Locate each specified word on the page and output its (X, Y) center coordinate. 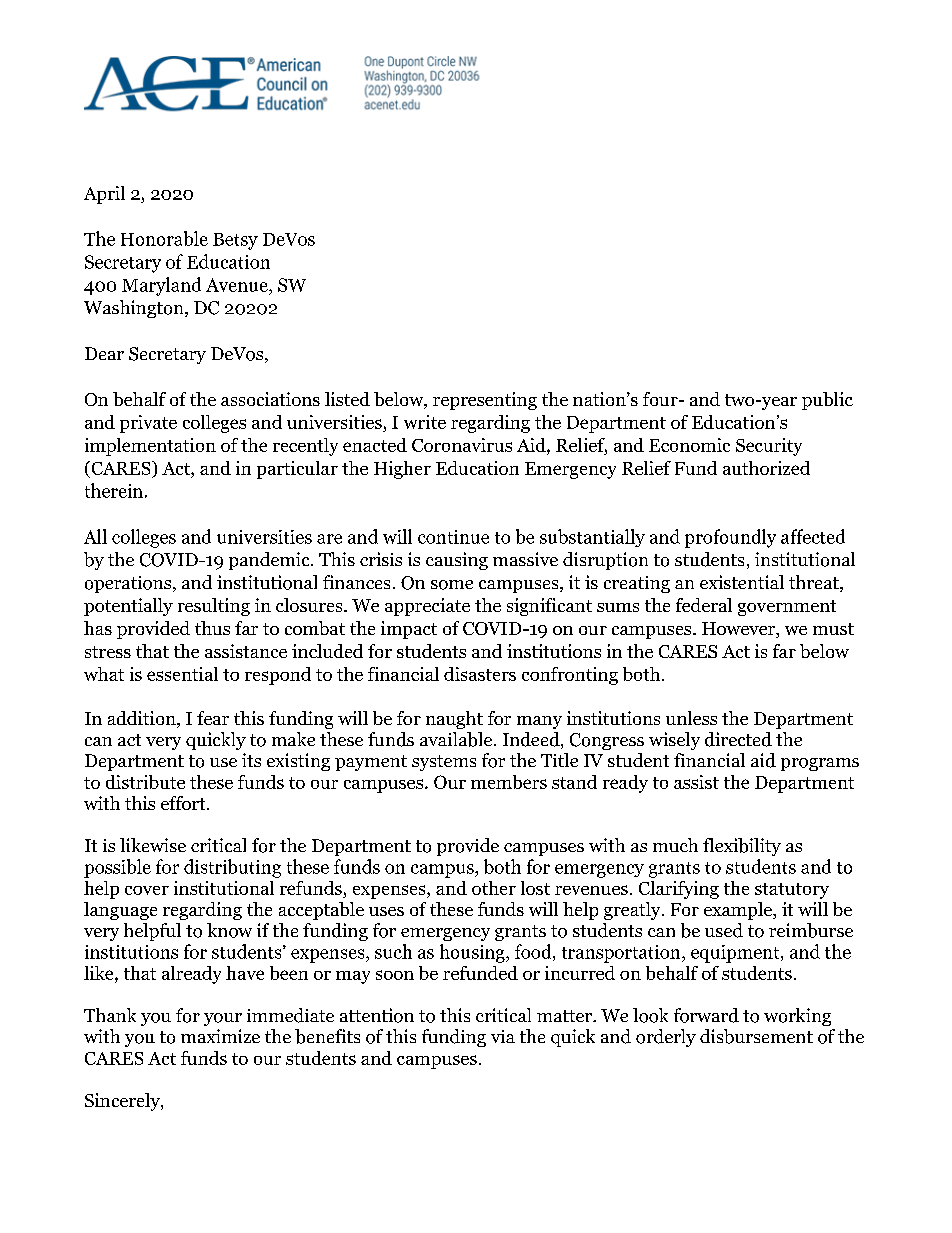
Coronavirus (462, 445)
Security (769, 447)
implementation (150, 447)
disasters (480, 674)
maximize (220, 1036)
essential (182, 674)
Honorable (164, 238)
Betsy (235, 241)
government (787, 608)
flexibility (742, 847)
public (827, 401)
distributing (232, 868)
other (494, 888)
